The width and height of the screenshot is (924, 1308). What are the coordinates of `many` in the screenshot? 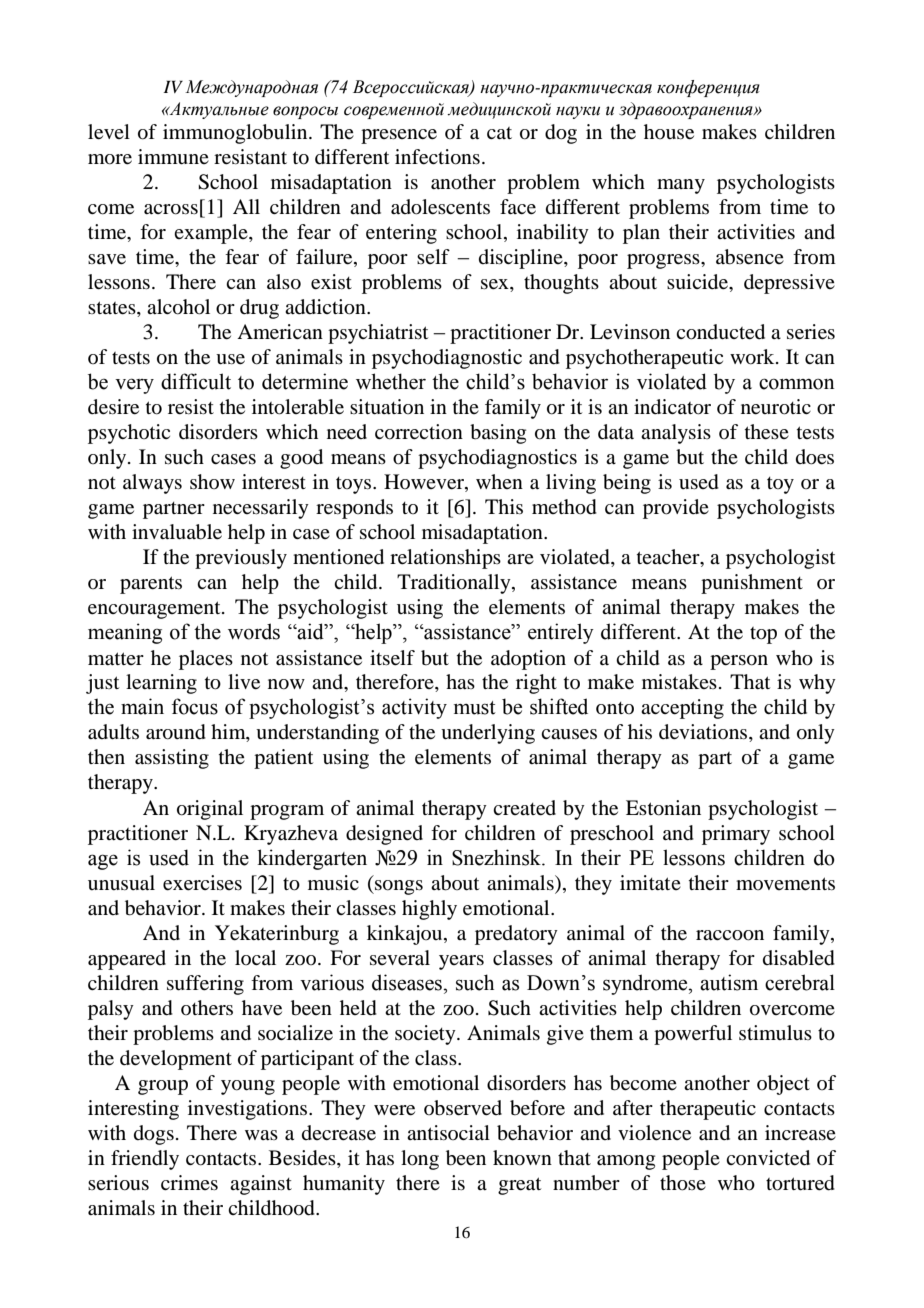 It's located at (681, 186).
